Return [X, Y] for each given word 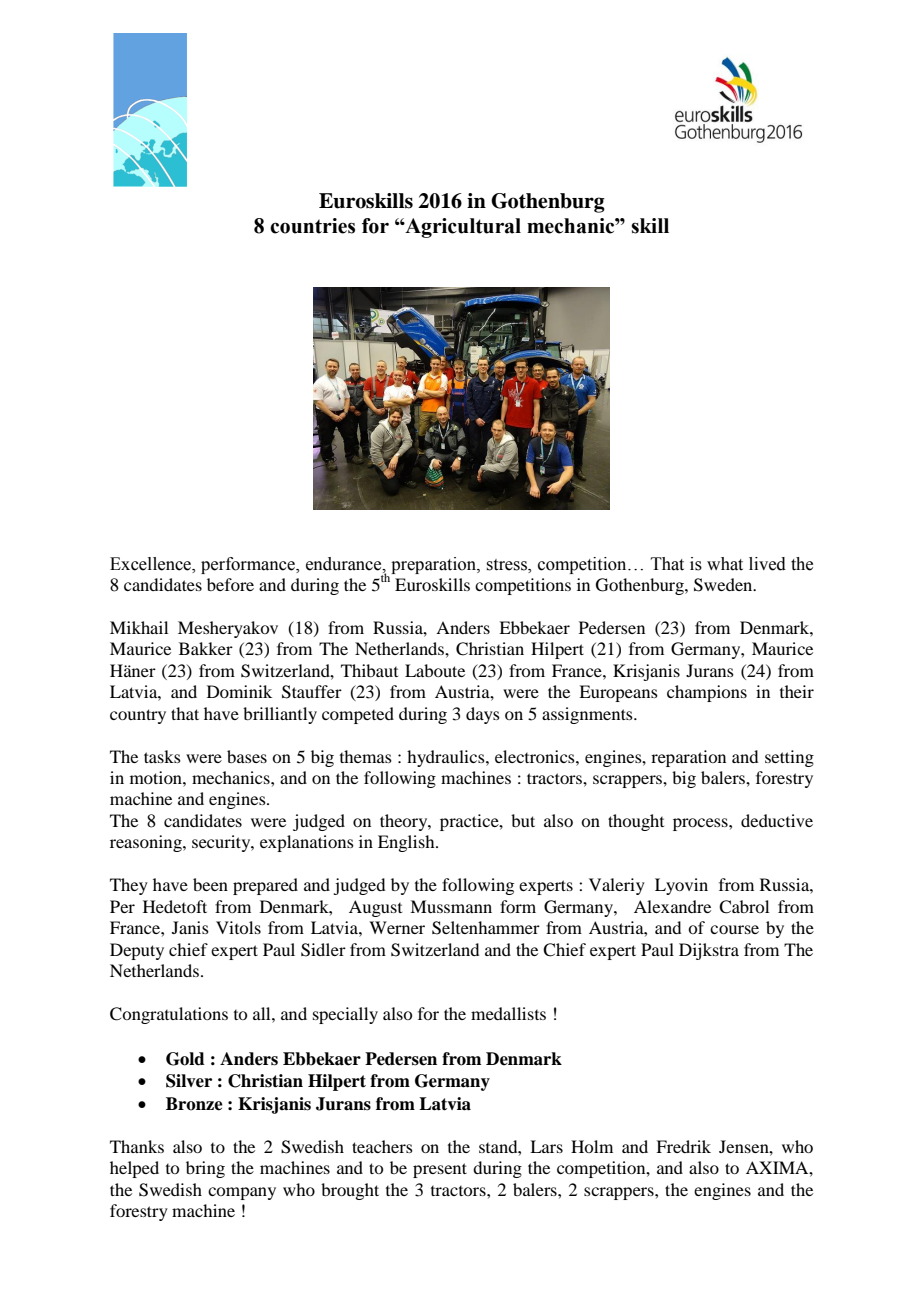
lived [767, 564]
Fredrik [683, 1146]
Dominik [239, 691]
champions [707, 693]
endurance [345, 564]
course [734, 929]
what [725, 564]
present [440, 1170]
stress [507, 565]
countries [312, 226]
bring [205, 1169]
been [210, 884]
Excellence [151, 564]
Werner [397, 927]
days [483, 715]
